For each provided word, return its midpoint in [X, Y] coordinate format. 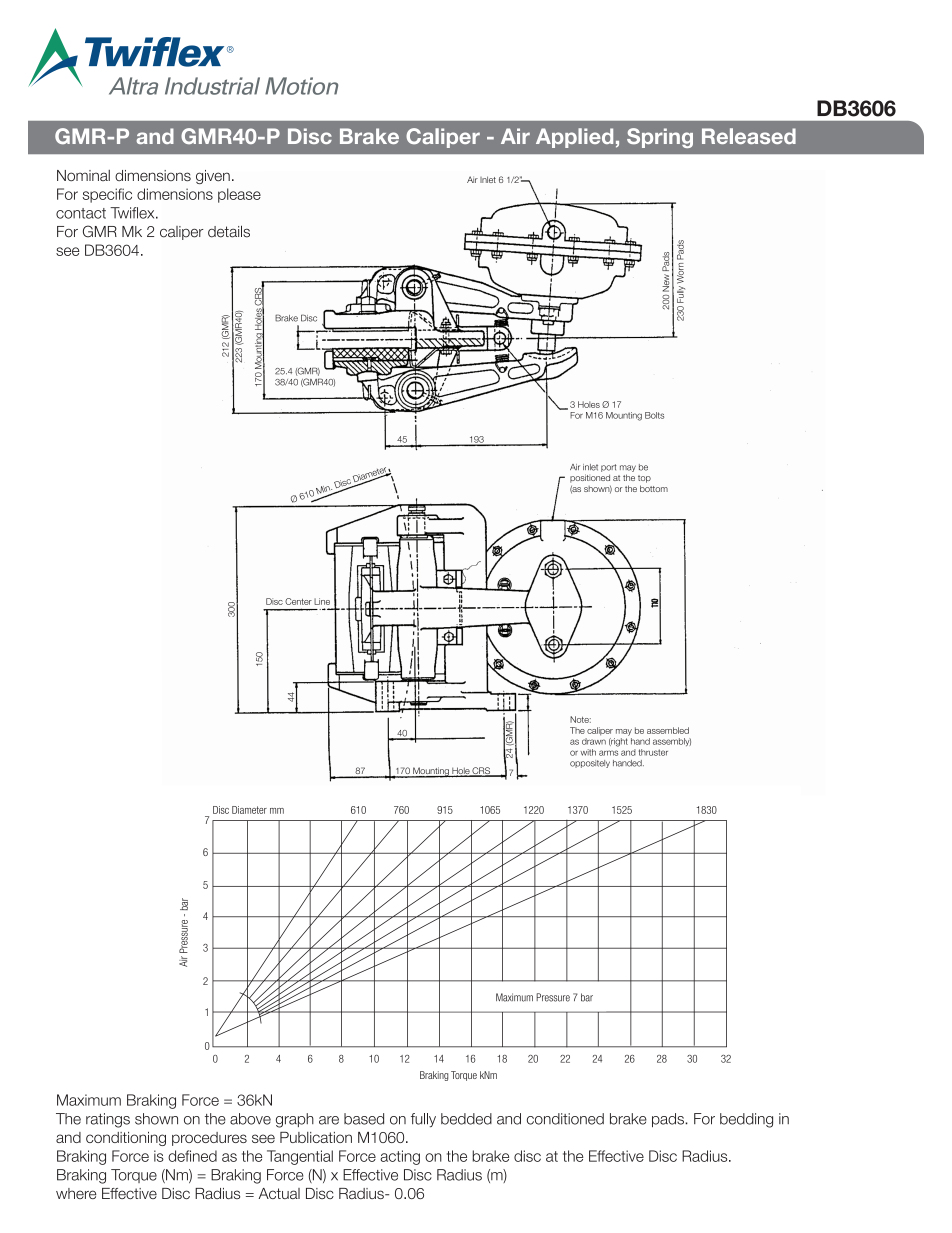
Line [322, 601]
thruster [653, 752]
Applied [574, 138]
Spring [660, 138]
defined [192, 1156]
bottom [654, 488]
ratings [108, 1120]
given [213, 177]
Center [298, 601]
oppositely [590, 764]
